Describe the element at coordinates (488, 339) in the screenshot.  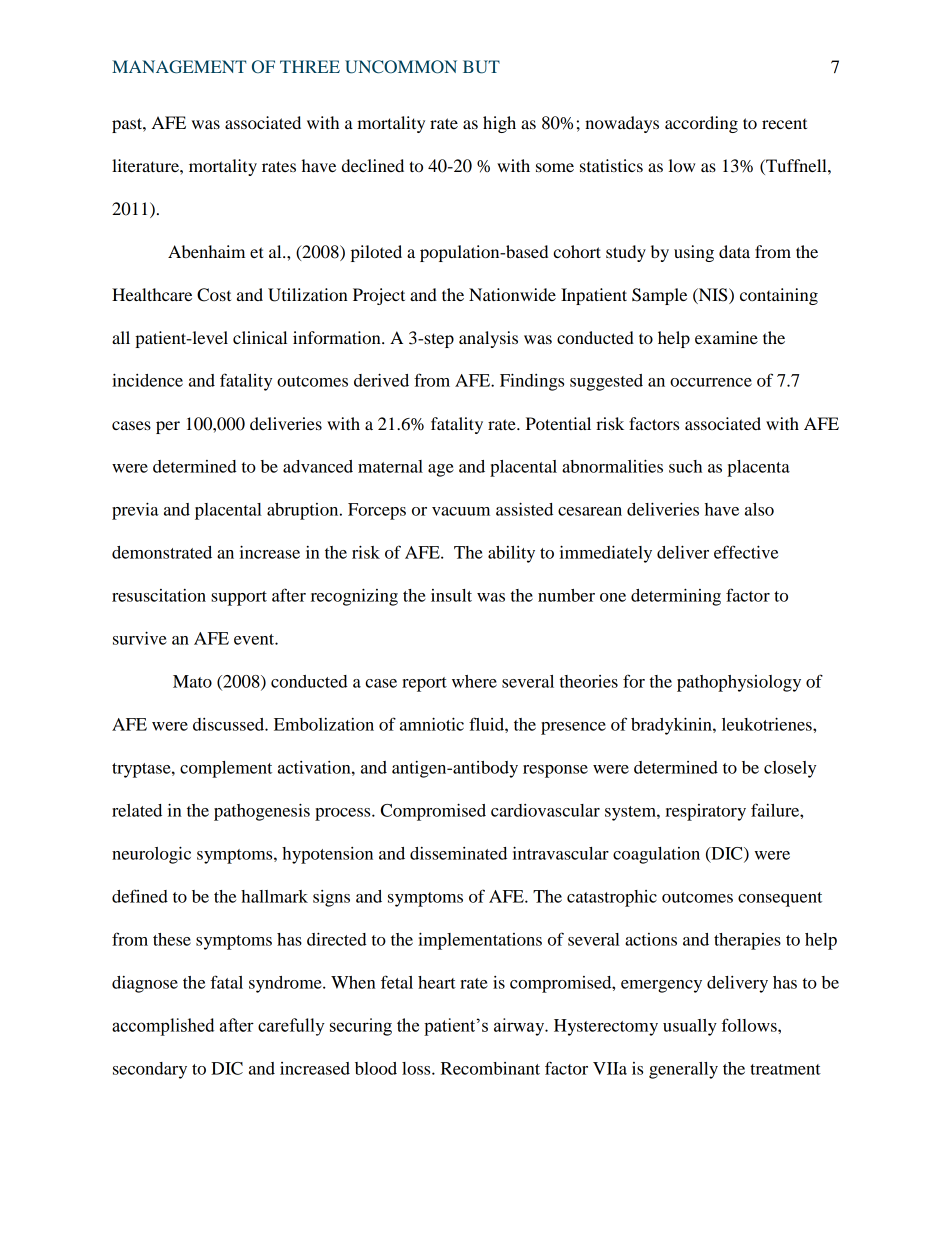
I see `analysis` at that location.
